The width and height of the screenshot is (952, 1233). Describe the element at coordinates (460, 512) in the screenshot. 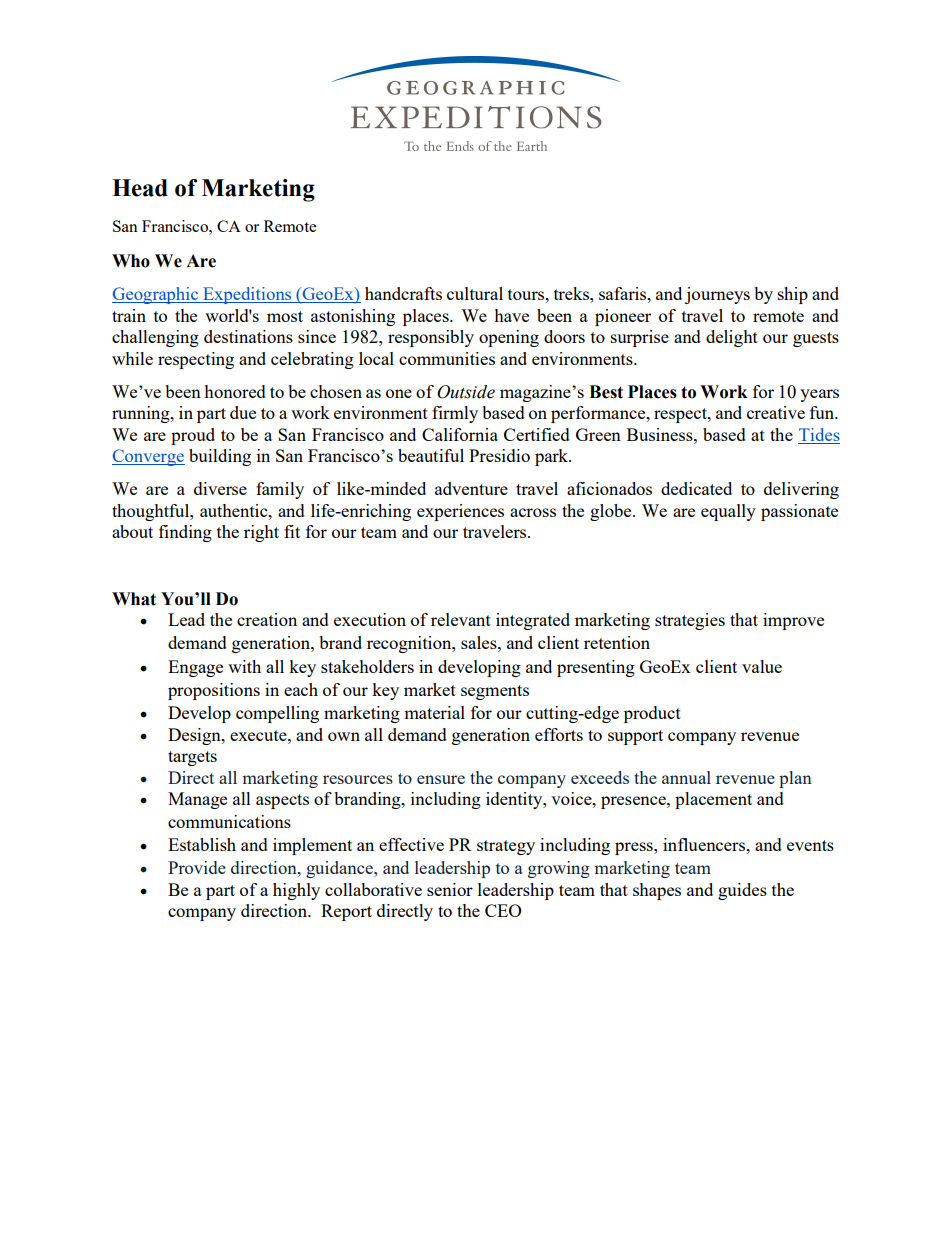

I see `experiences` at that location.
